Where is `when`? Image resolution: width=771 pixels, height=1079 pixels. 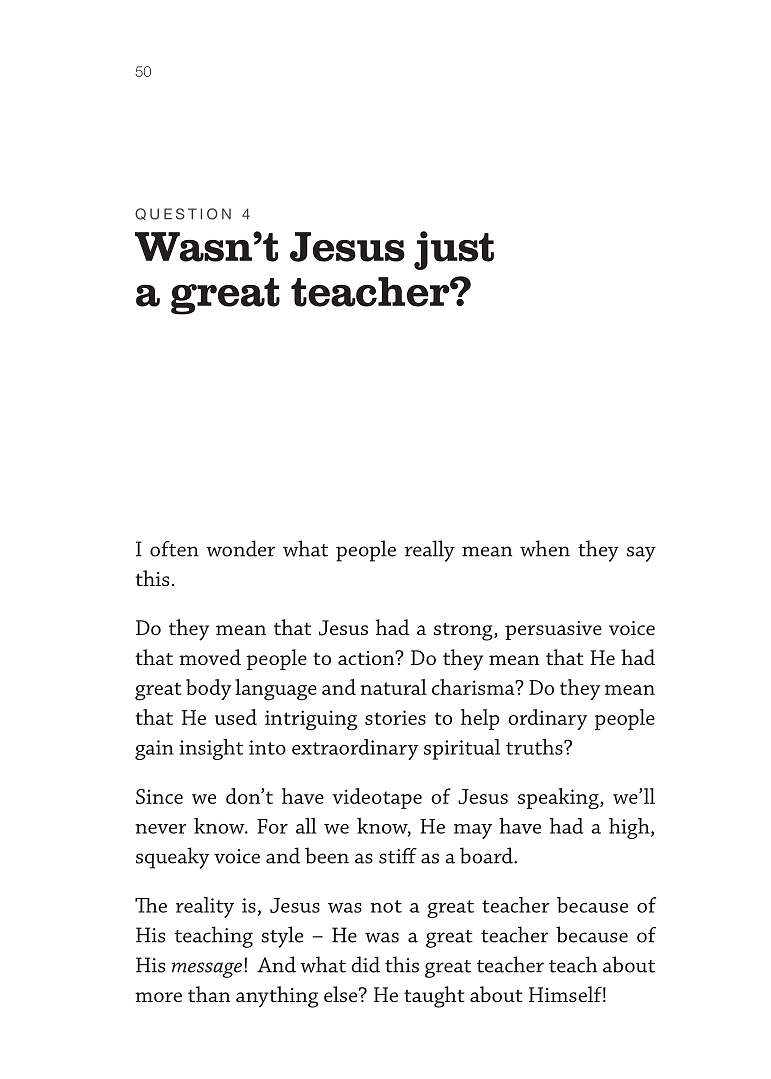
when is located at coordinates (545, 548).
